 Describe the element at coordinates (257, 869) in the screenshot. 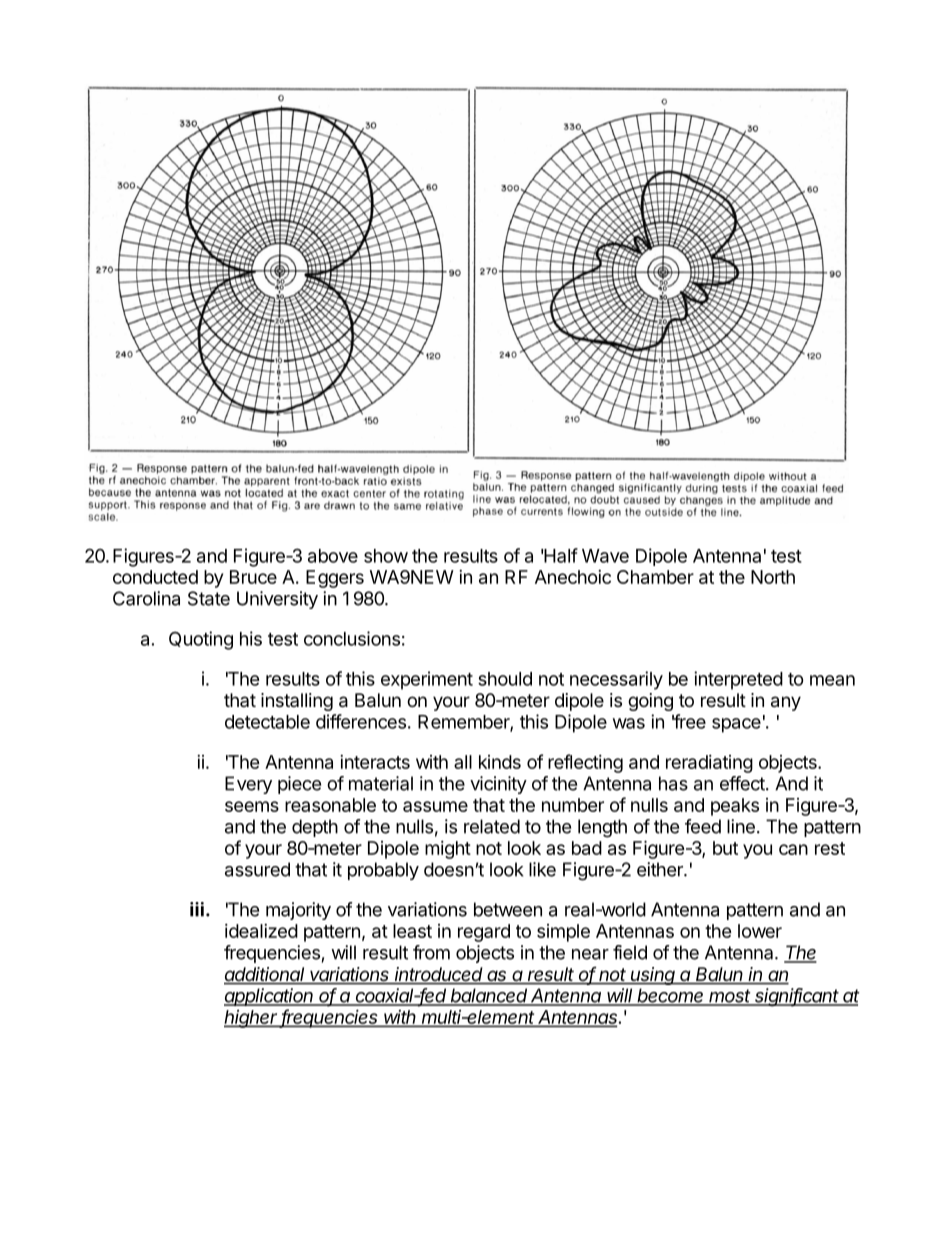

I see `assured` at that location.
